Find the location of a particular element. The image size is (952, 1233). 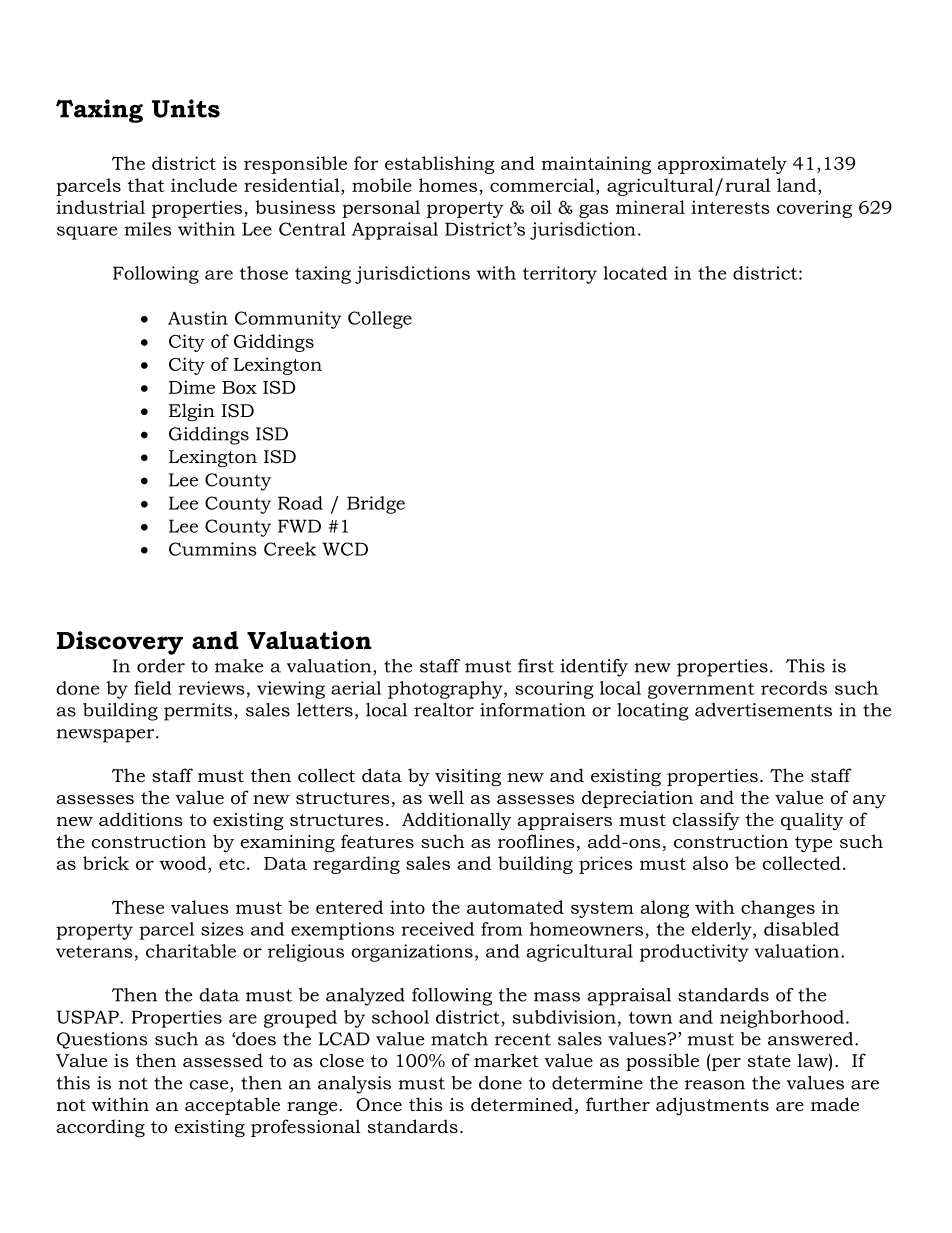

wood is located at coordinates (184, 863).
